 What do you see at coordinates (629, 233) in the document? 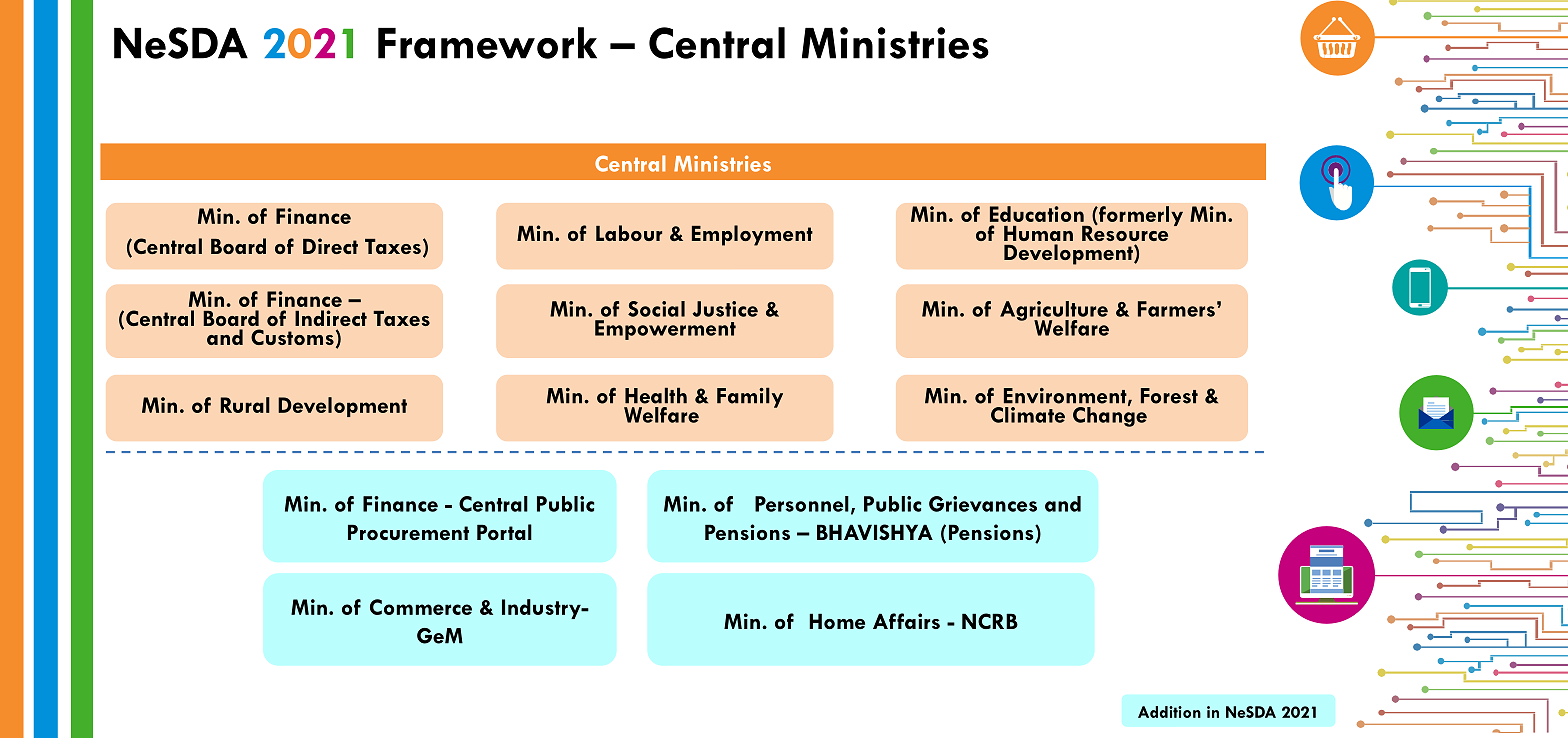
I see `Labour` at bounding box center [629, 233].
